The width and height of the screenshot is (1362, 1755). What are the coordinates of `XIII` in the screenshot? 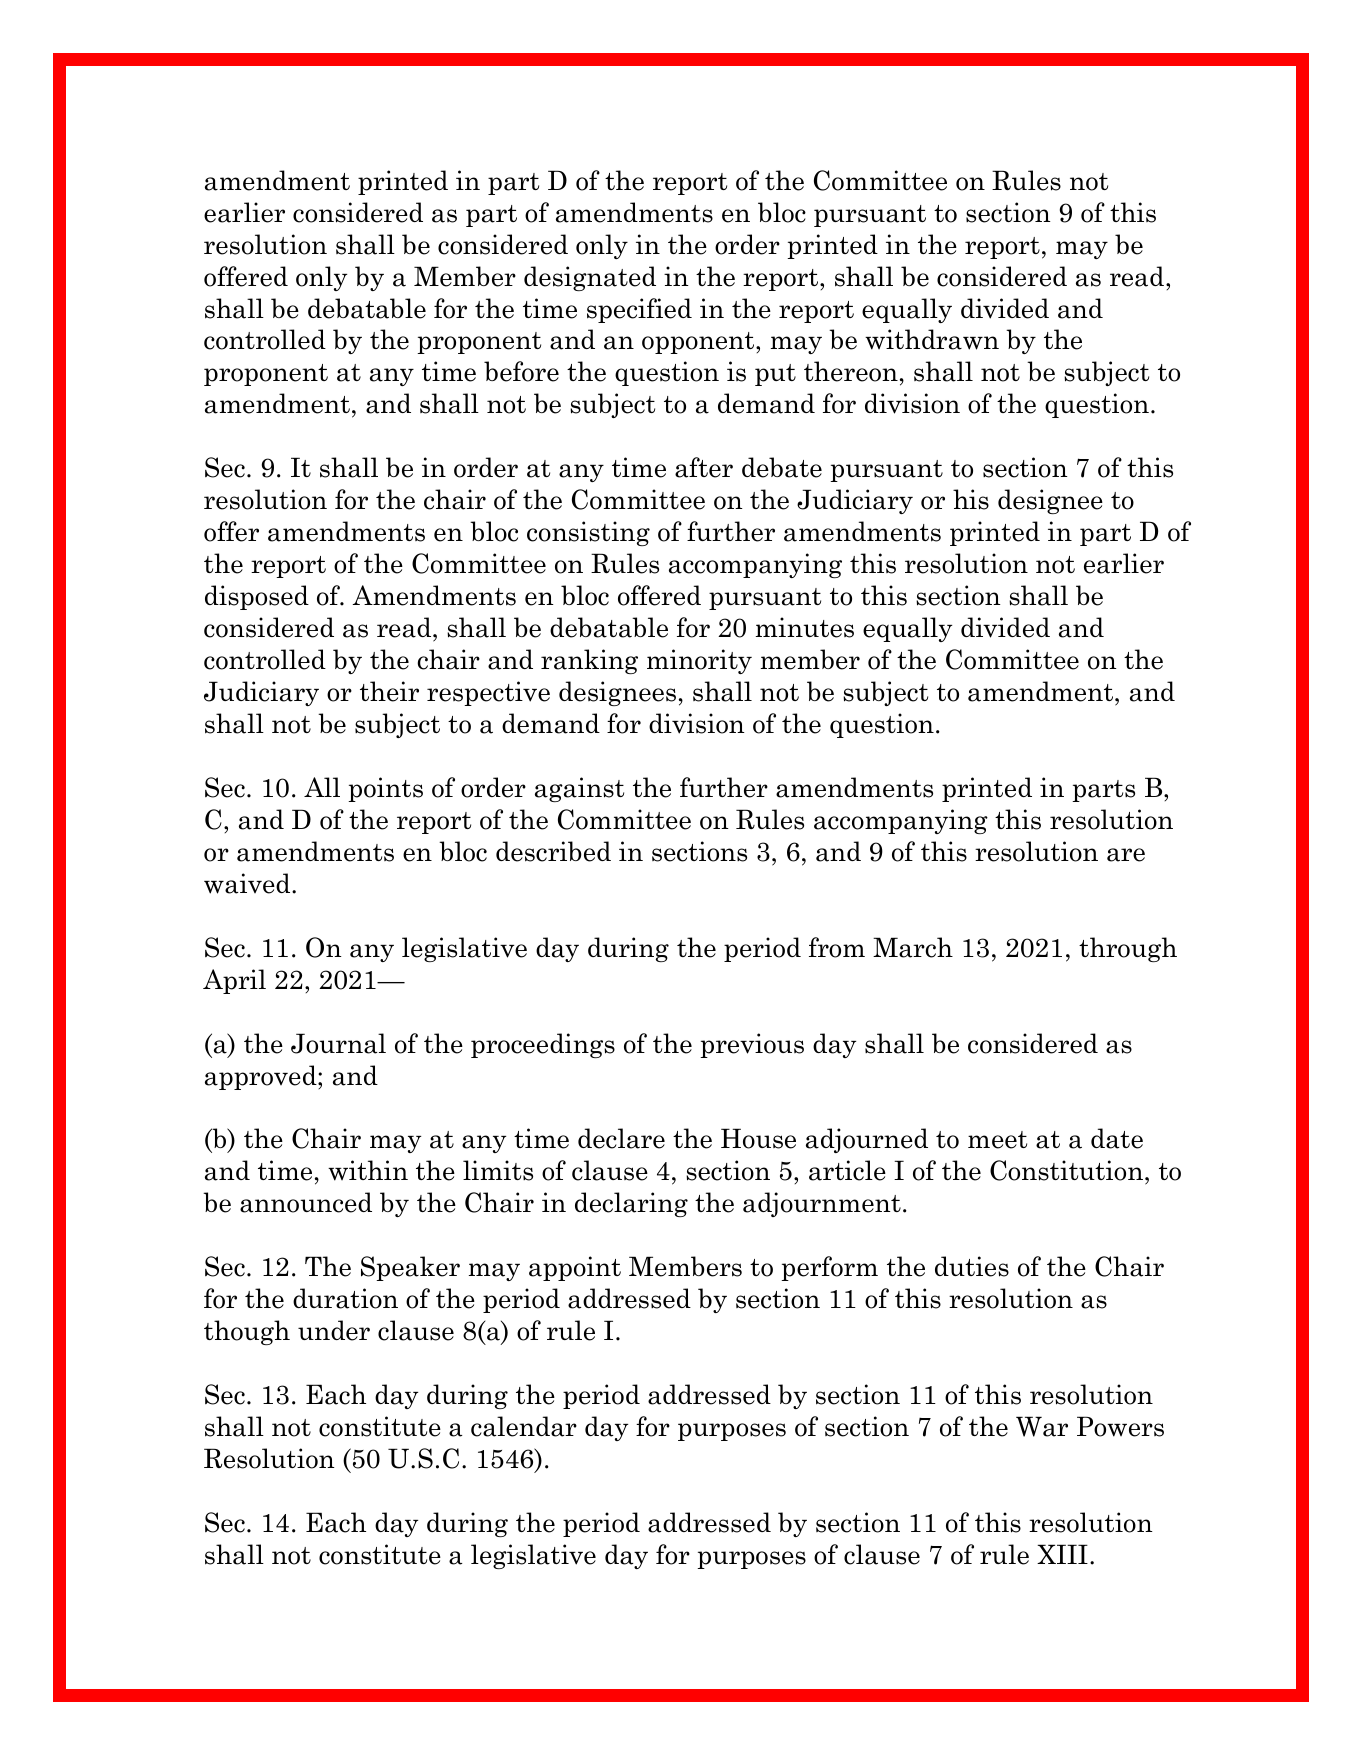 It's located at (1062, 1554).
